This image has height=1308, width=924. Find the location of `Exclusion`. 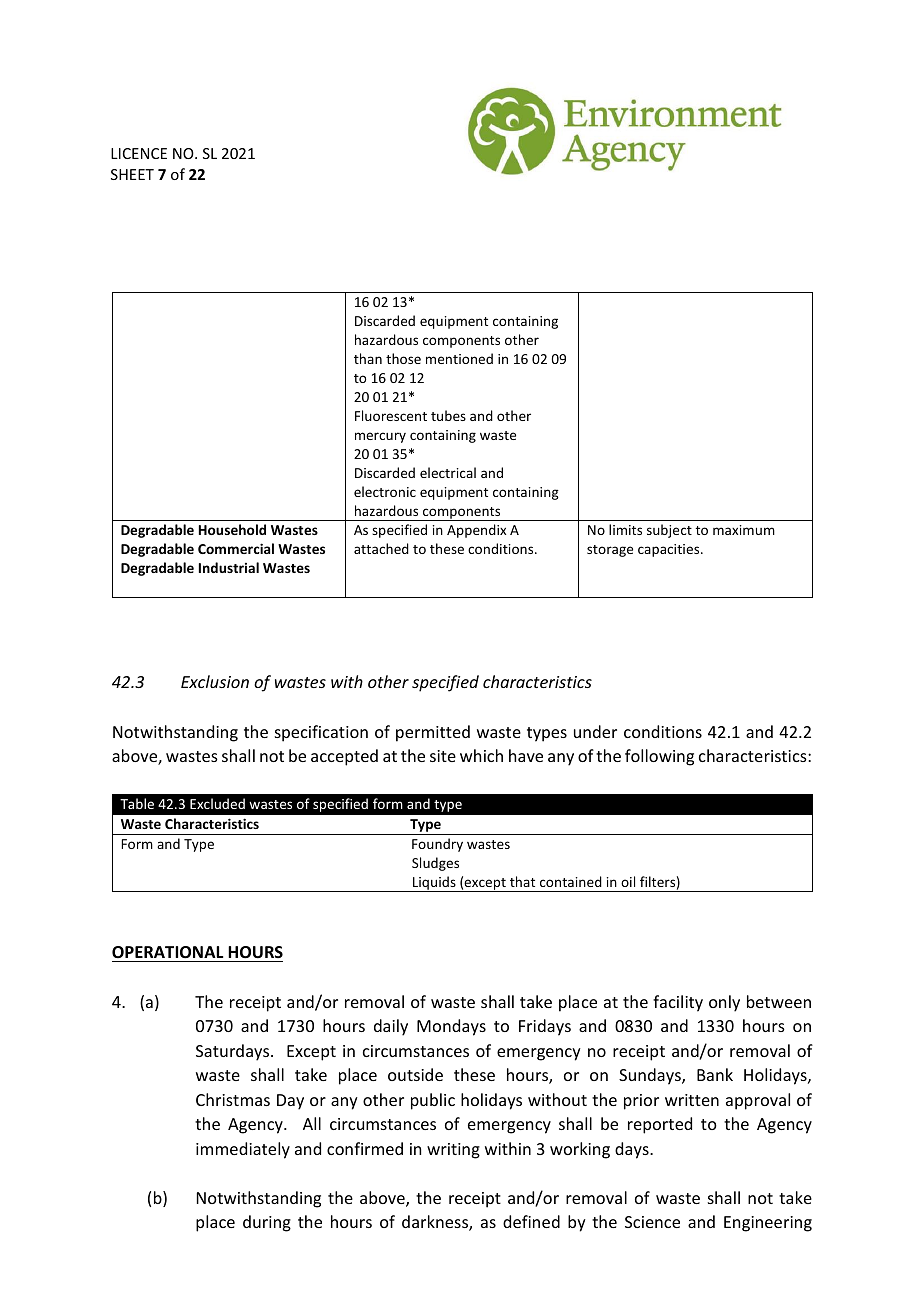

Exclusion is located at coordinates (215, 681).
